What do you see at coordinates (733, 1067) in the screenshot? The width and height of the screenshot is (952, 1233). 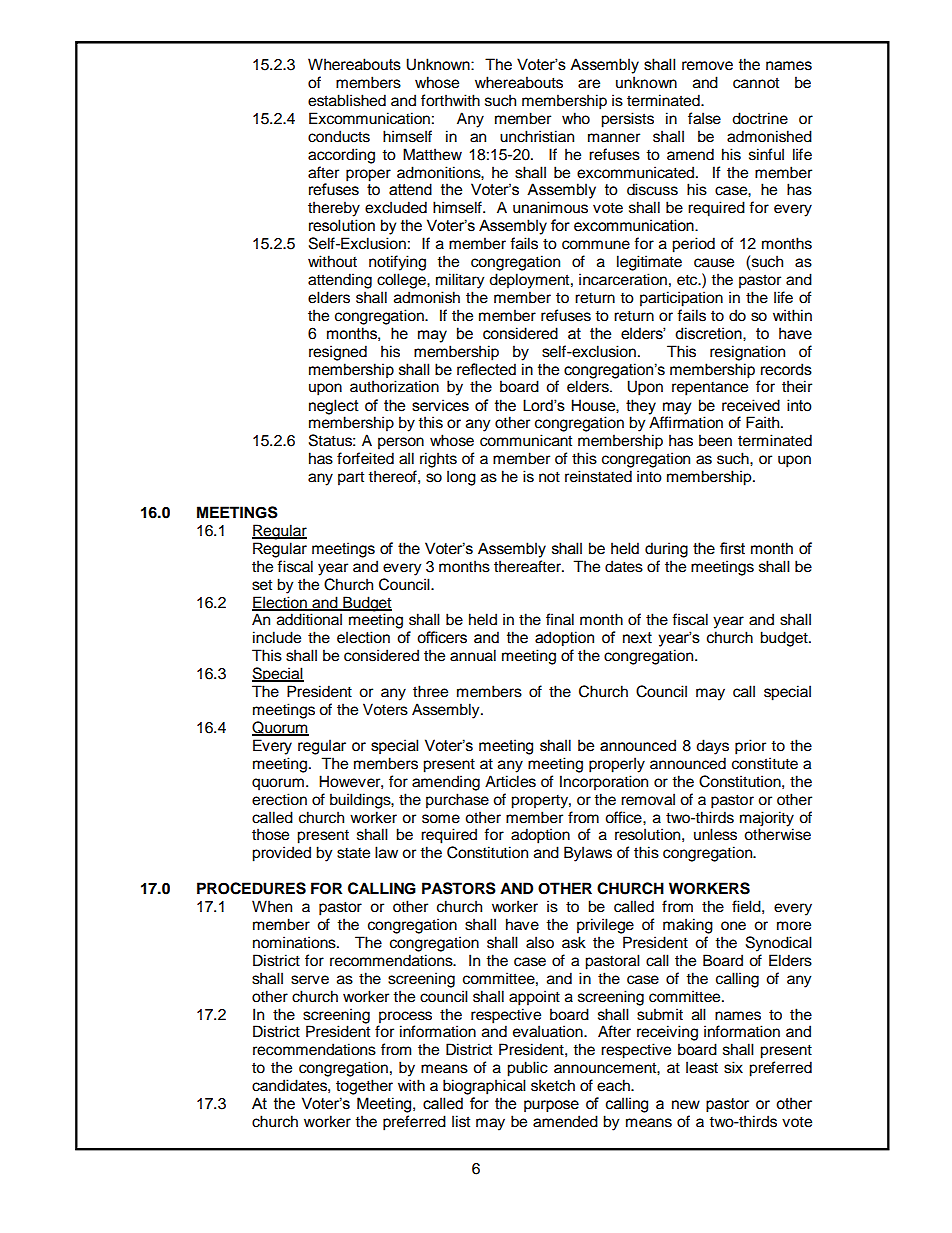 I see `six` at bounding box center [733, 1067].
